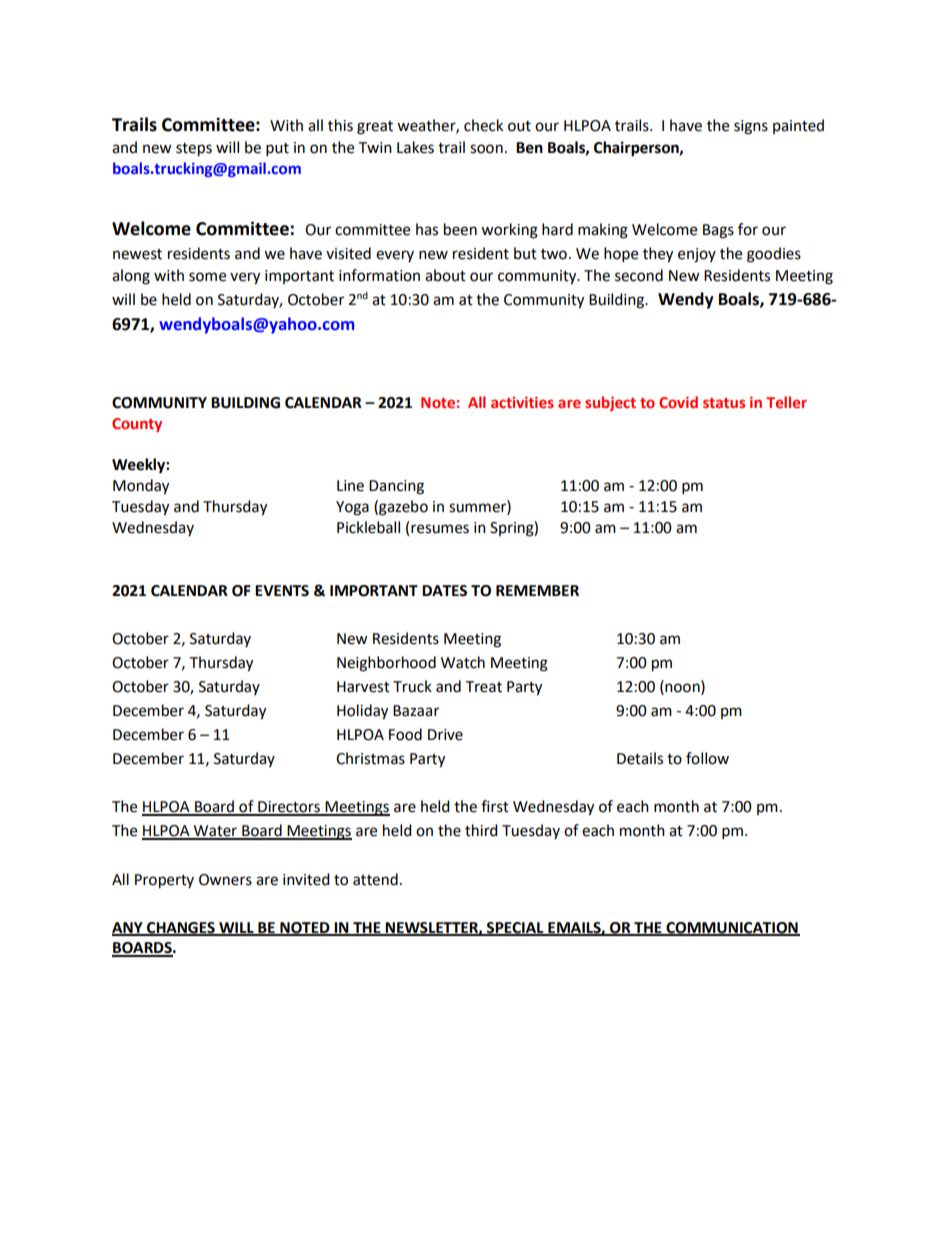 This image has width=952, height=1233. Describe the element at coordinates (707, 758) in the image. I see `follow` at that location.
